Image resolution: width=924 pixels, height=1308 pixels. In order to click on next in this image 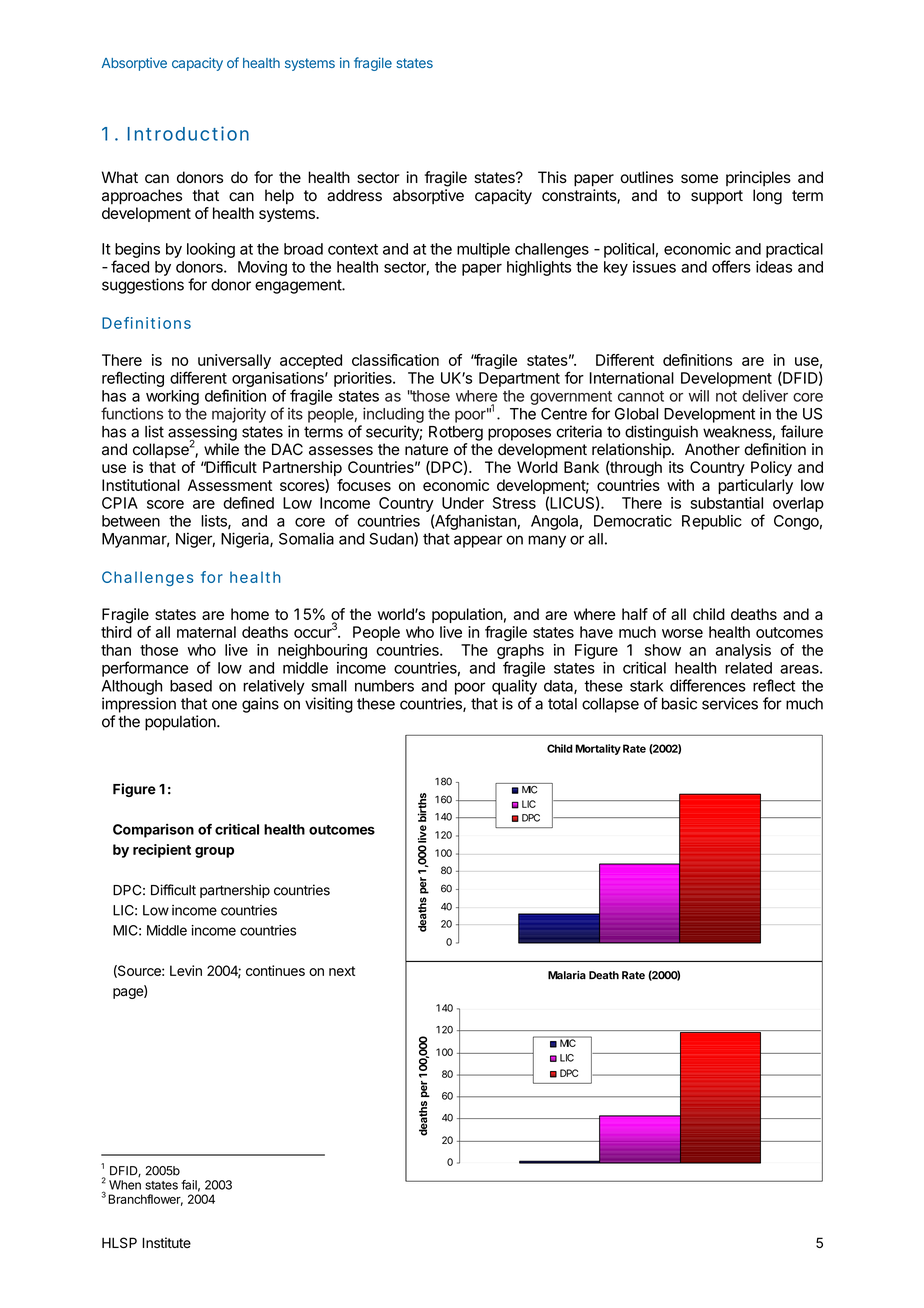, I will do `click(342, 971)`.
